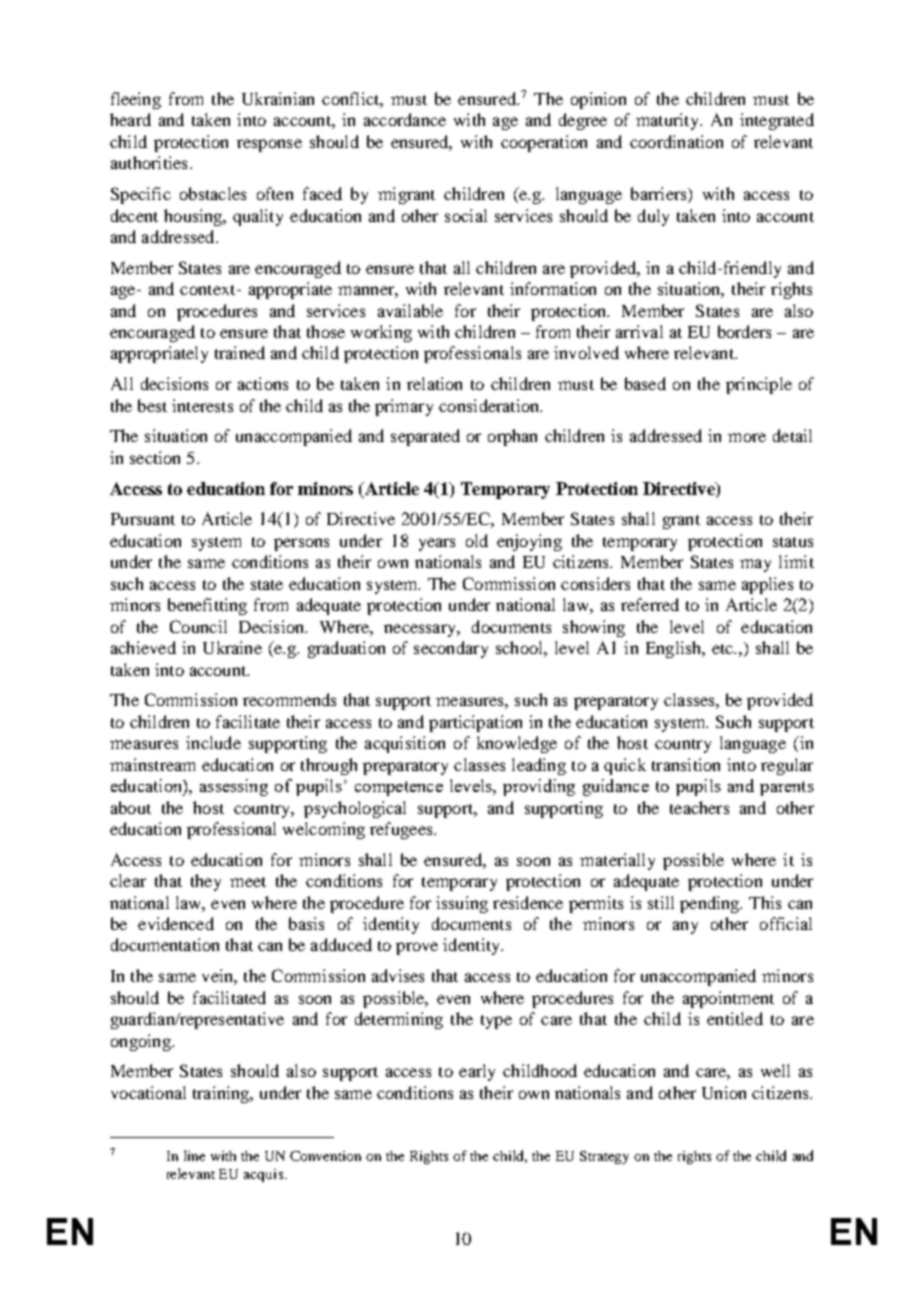 The image size is (924, 1308). Describe the element at coordinates (451, 649) in the page. I see `secondary` at that location.
